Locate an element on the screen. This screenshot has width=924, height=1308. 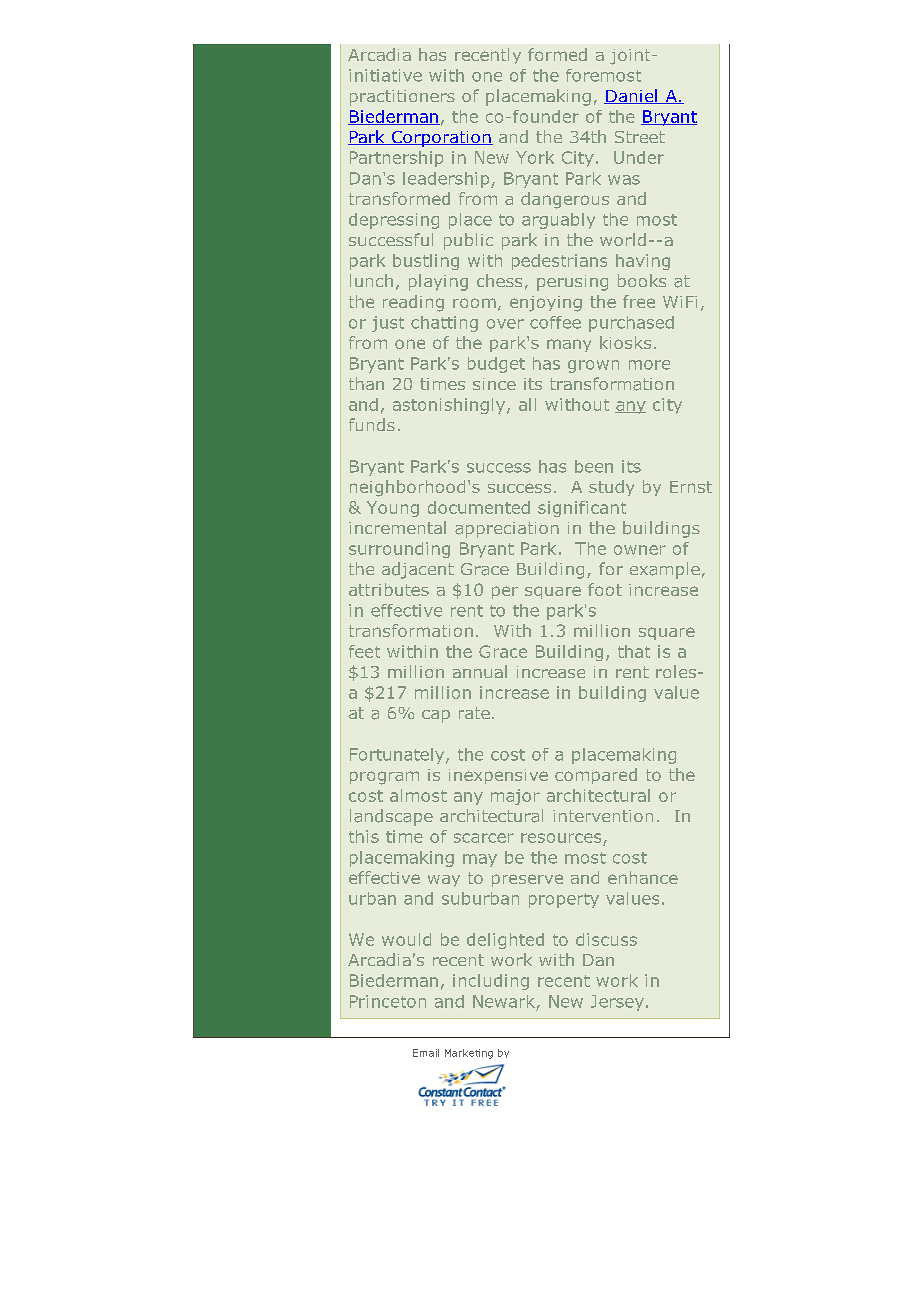
York is located at coordinates (535, 157).
